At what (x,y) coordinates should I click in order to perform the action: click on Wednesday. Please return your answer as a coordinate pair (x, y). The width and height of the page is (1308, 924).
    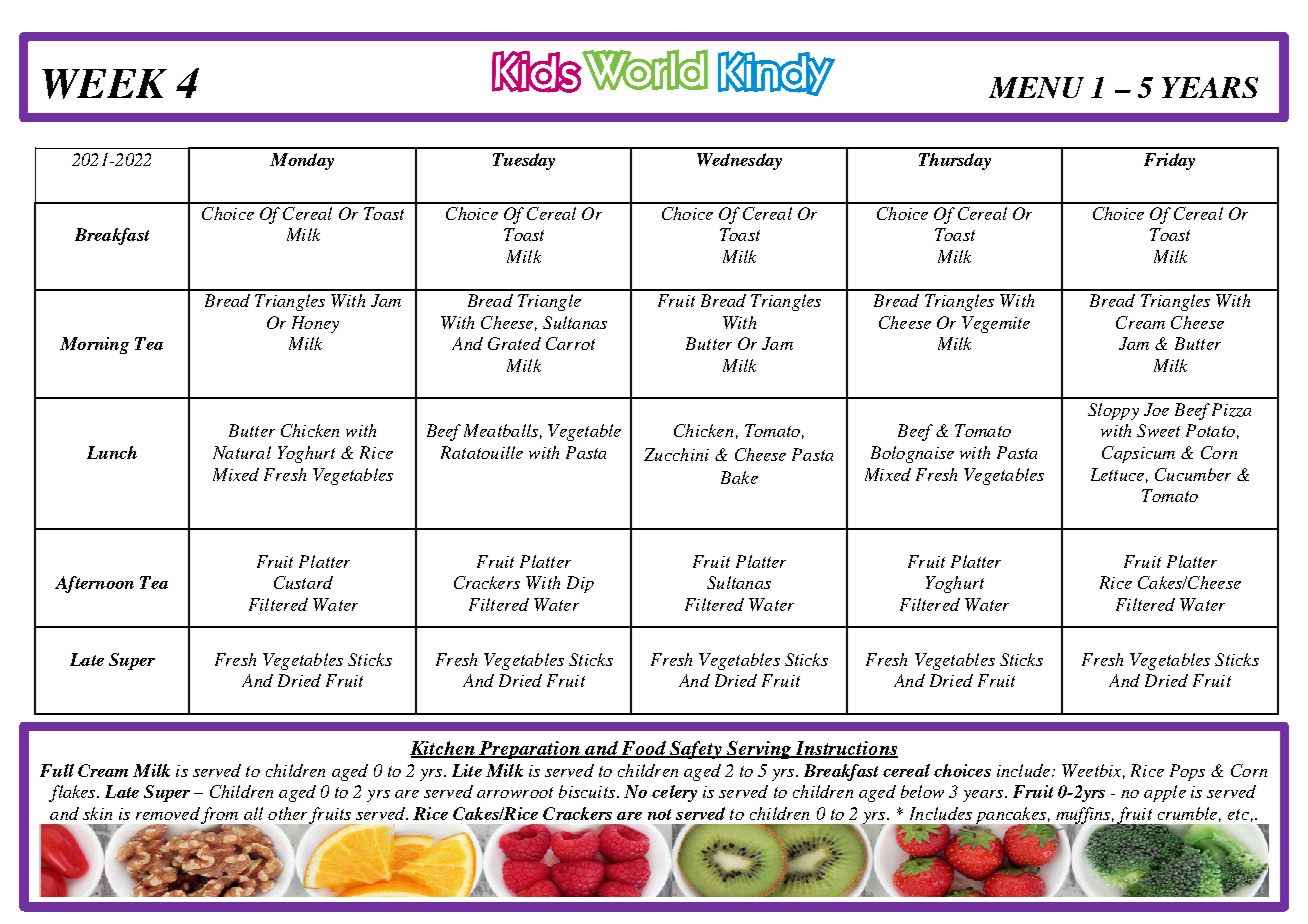
    Looking at the image, I should click on (739, 161).
